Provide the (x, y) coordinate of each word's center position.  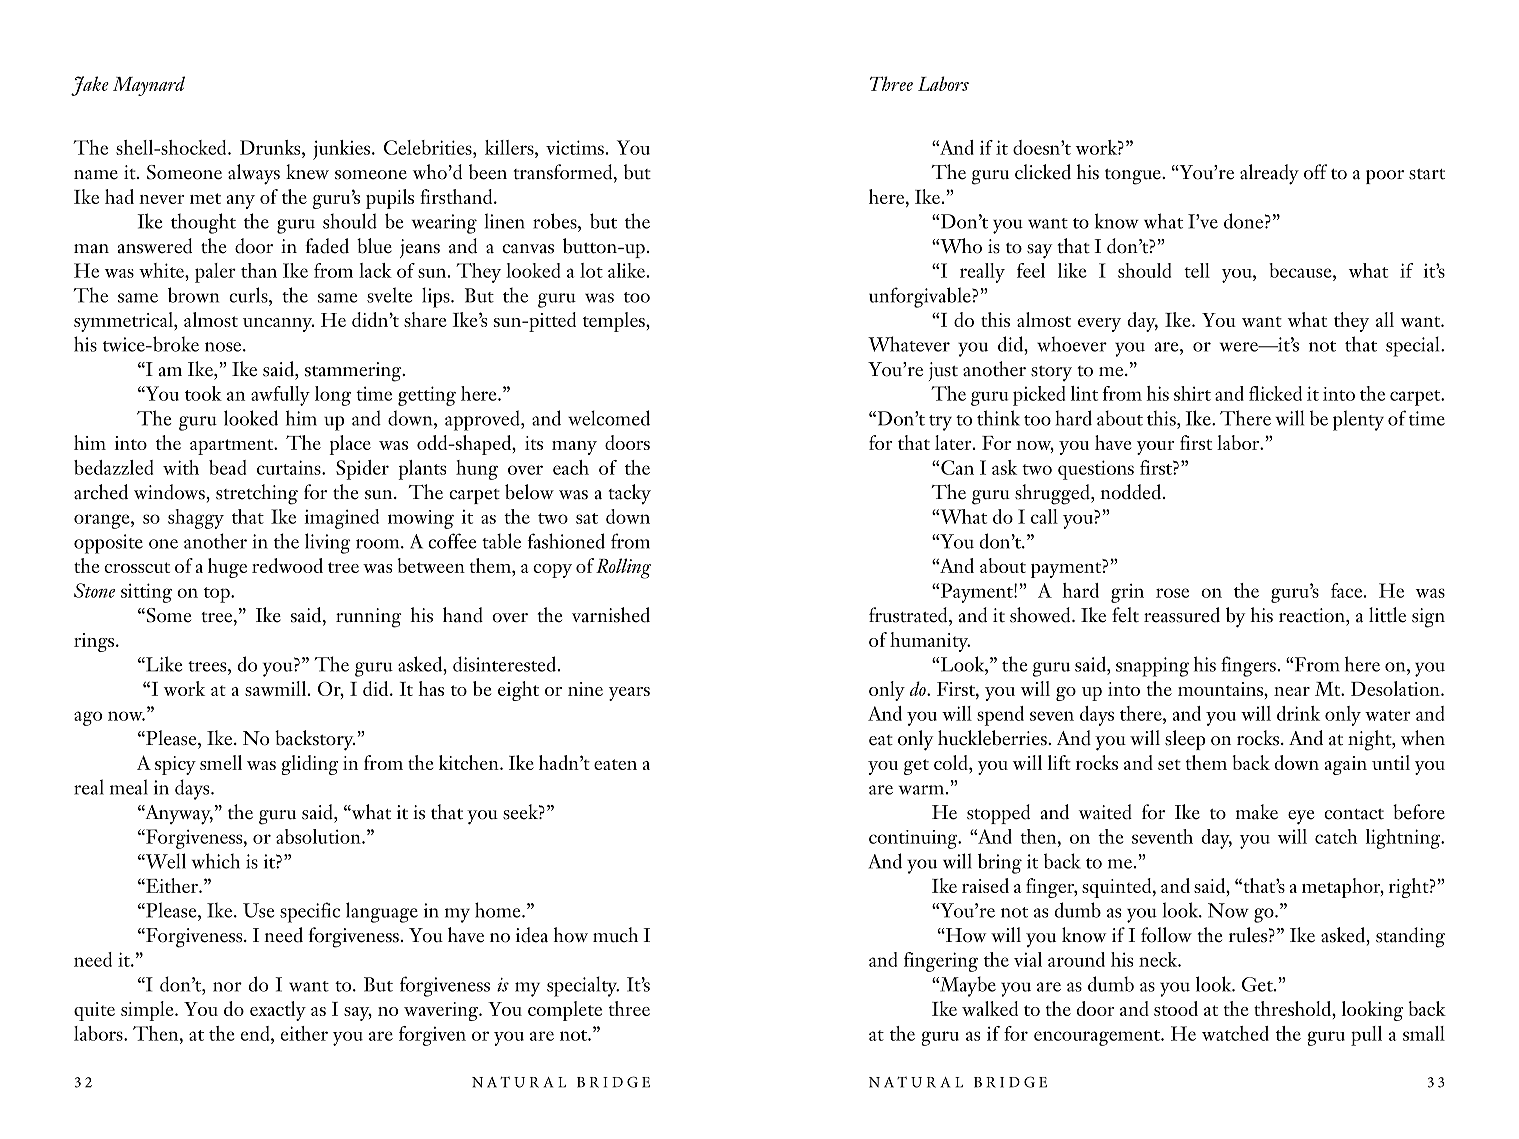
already (1269, 174)
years (629, 694)
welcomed (609, 418)
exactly (278, 1011)
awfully (280, 396)
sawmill (277, 688)
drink (1298, 713)
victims (575, 147)
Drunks (271, 147)
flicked (1275, 393)
